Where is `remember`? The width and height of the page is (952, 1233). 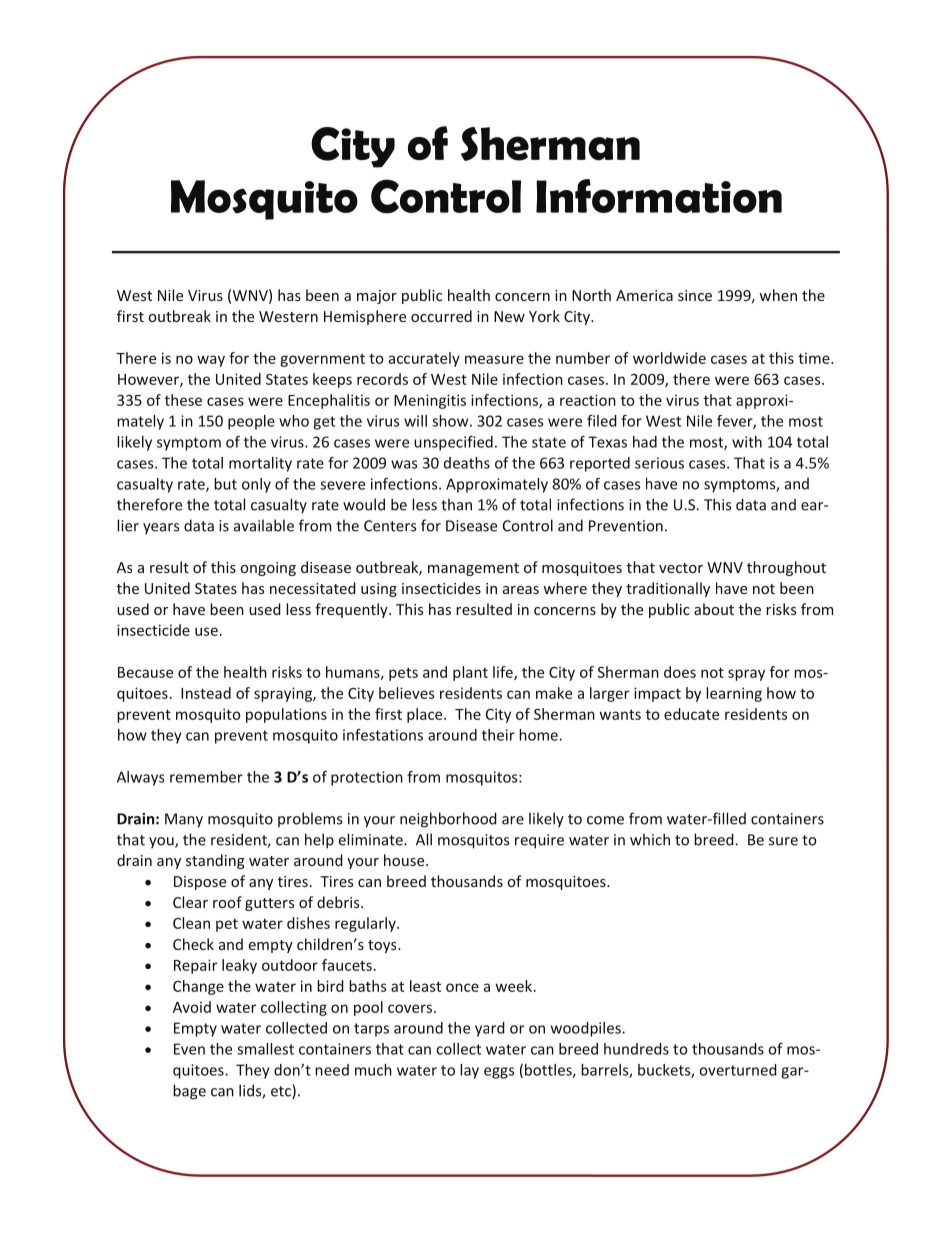
remember is located at coordinates (206, 777).
